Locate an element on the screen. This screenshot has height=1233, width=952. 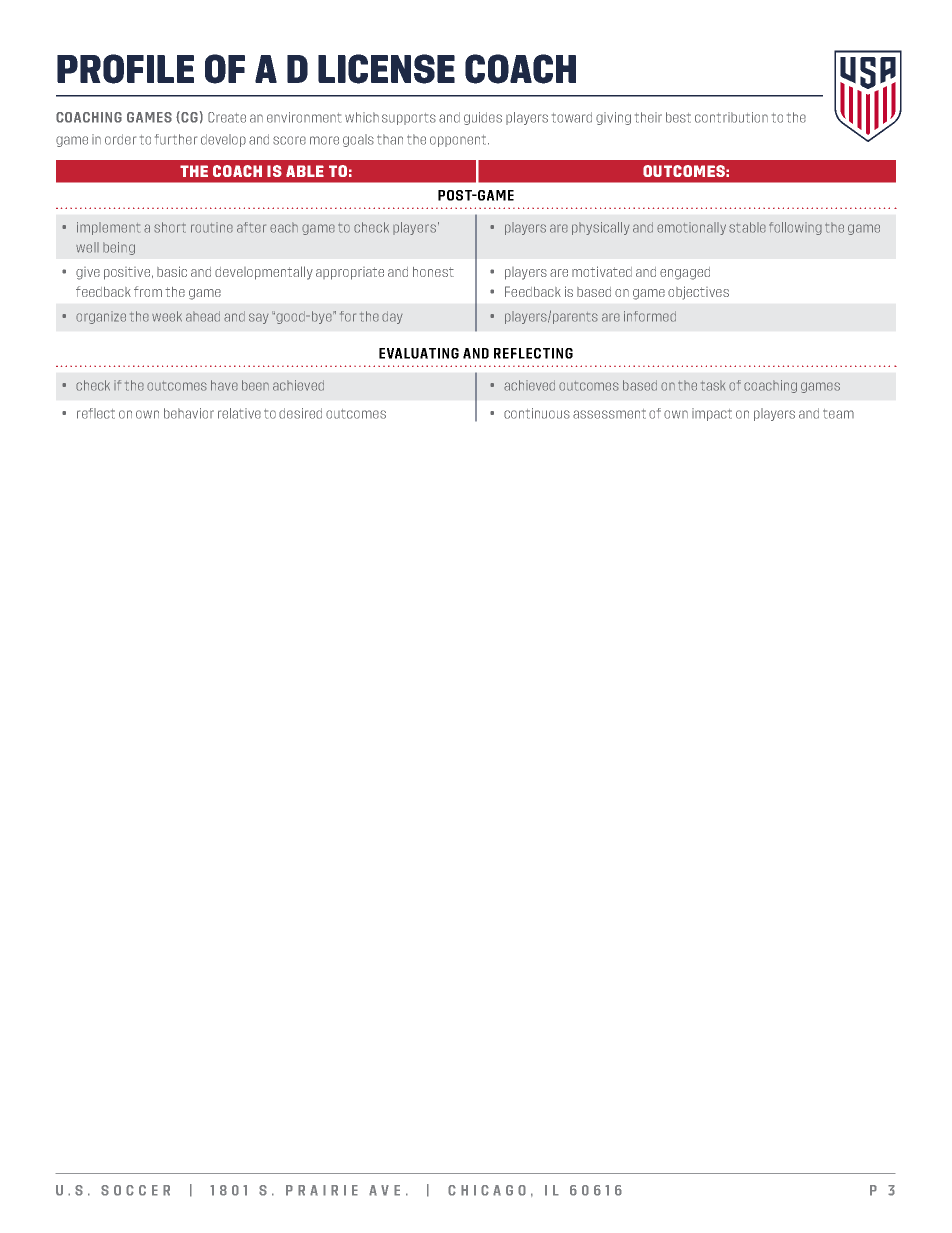
team is located at coordinates (838, 414).
